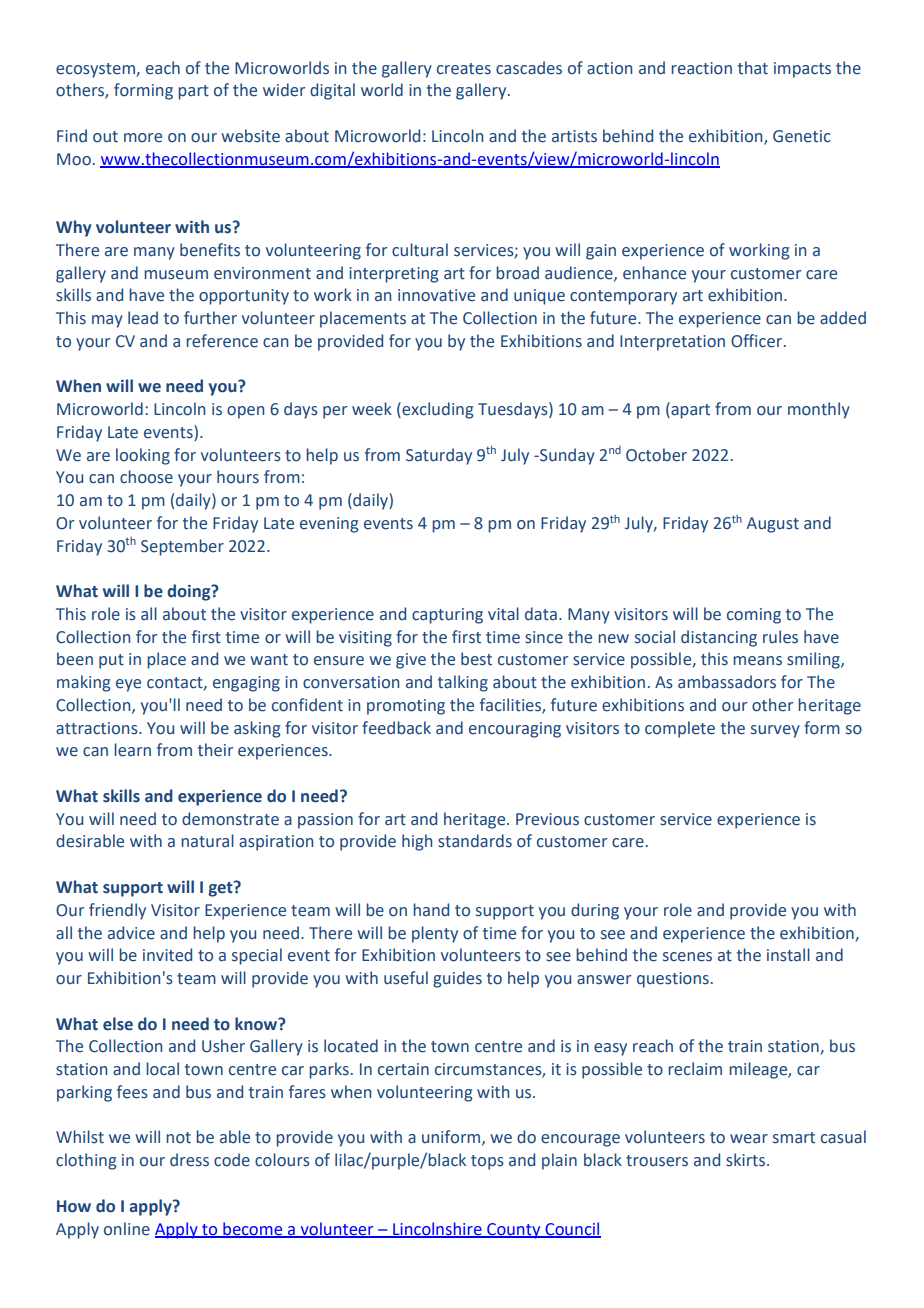  Describe the element at coordinates (464, 69) in the document. I see `creates` at that location.
